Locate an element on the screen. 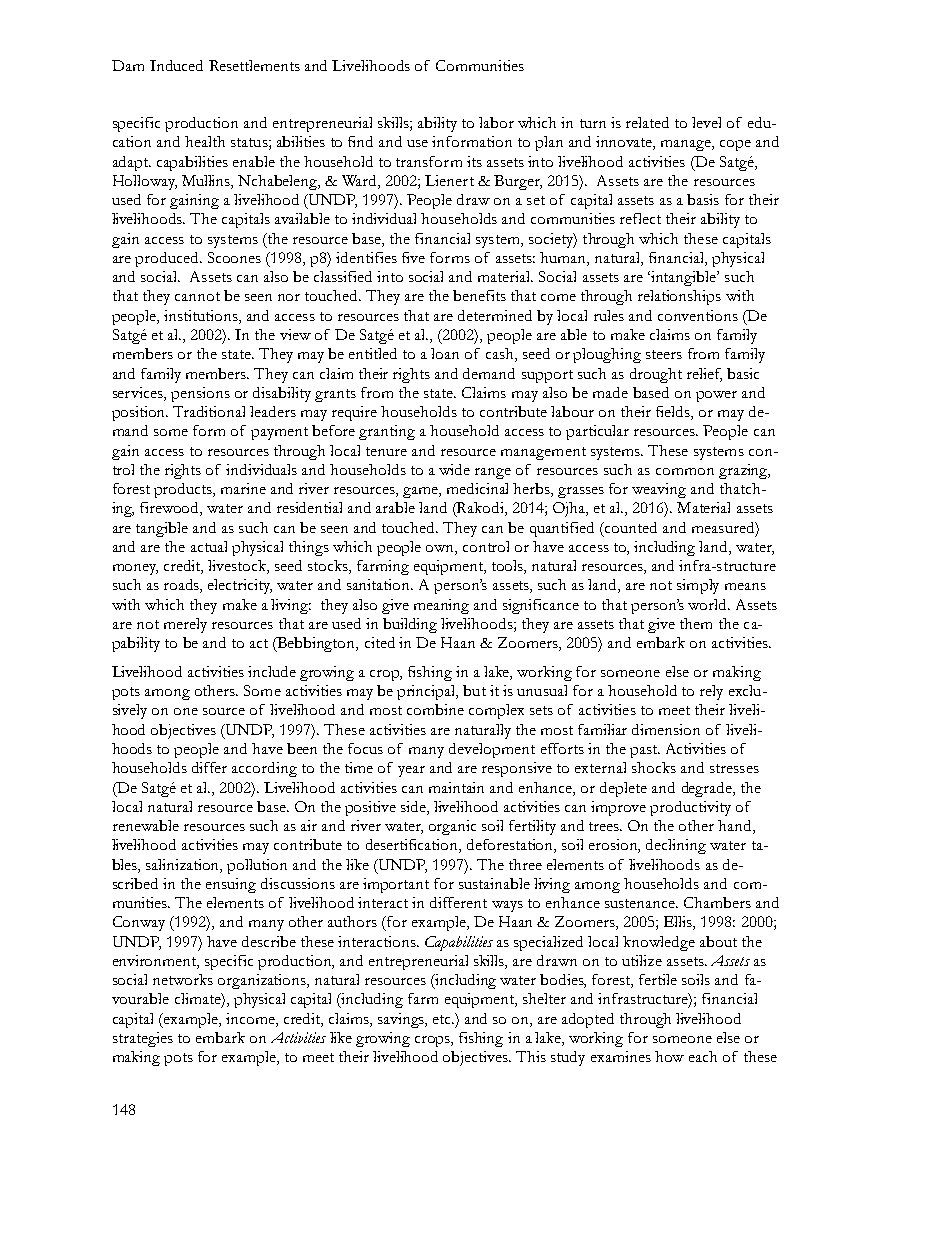 The height and width of the screenshot is (1233, 952). actual is located at coordinates (209, 546).
